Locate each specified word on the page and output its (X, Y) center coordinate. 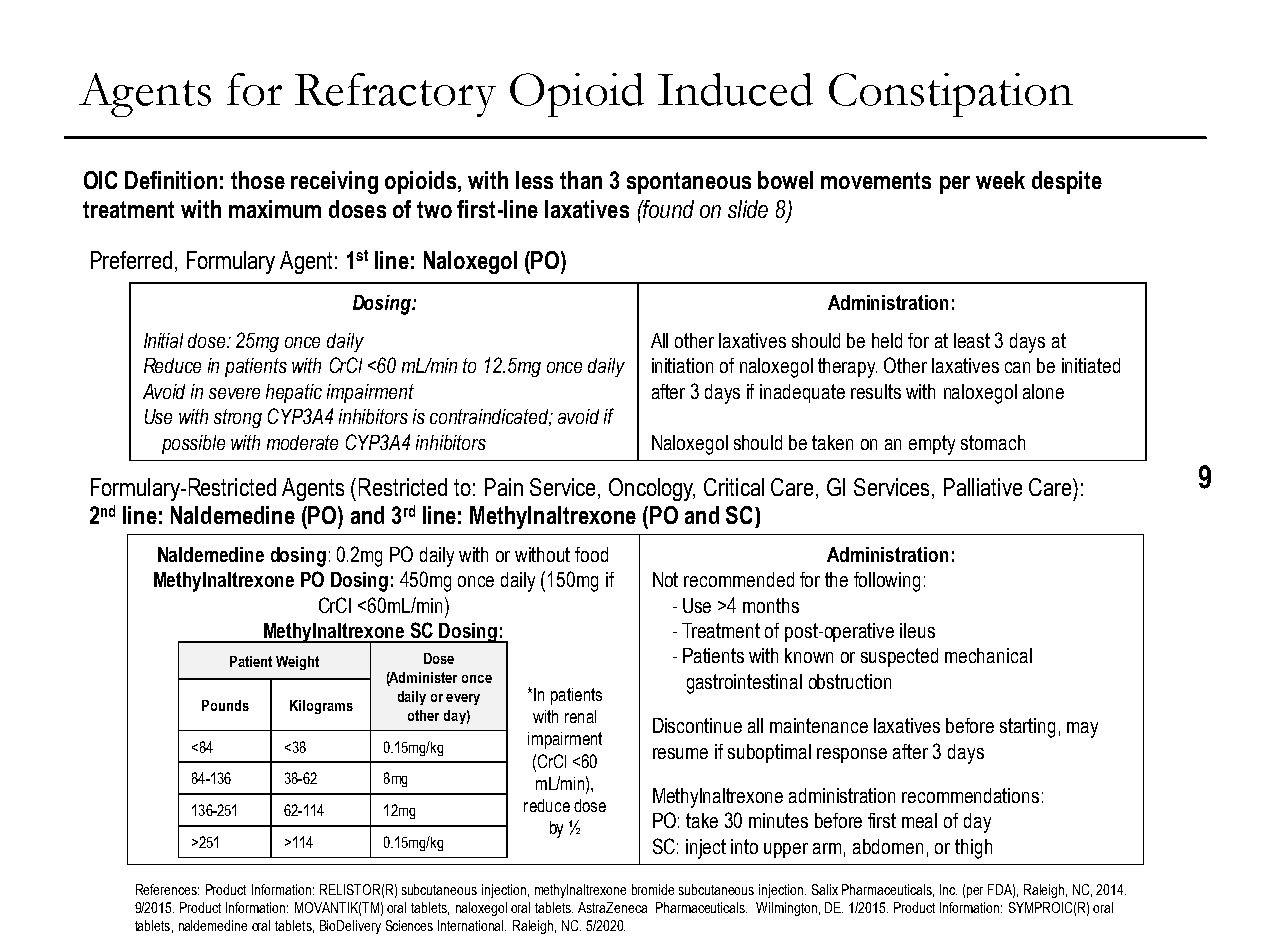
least (972, 340)
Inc (948, 889)
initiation (682, 365)
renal (580, 716)
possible (193, 444)
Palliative (983, 487)
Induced (735, 89)
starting (1027, 728)
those (258, 180)
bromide (653, 889)
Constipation (951, 95)
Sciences (409, 925)
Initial (163, 340)
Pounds (225, 705)
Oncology (652, 489)
